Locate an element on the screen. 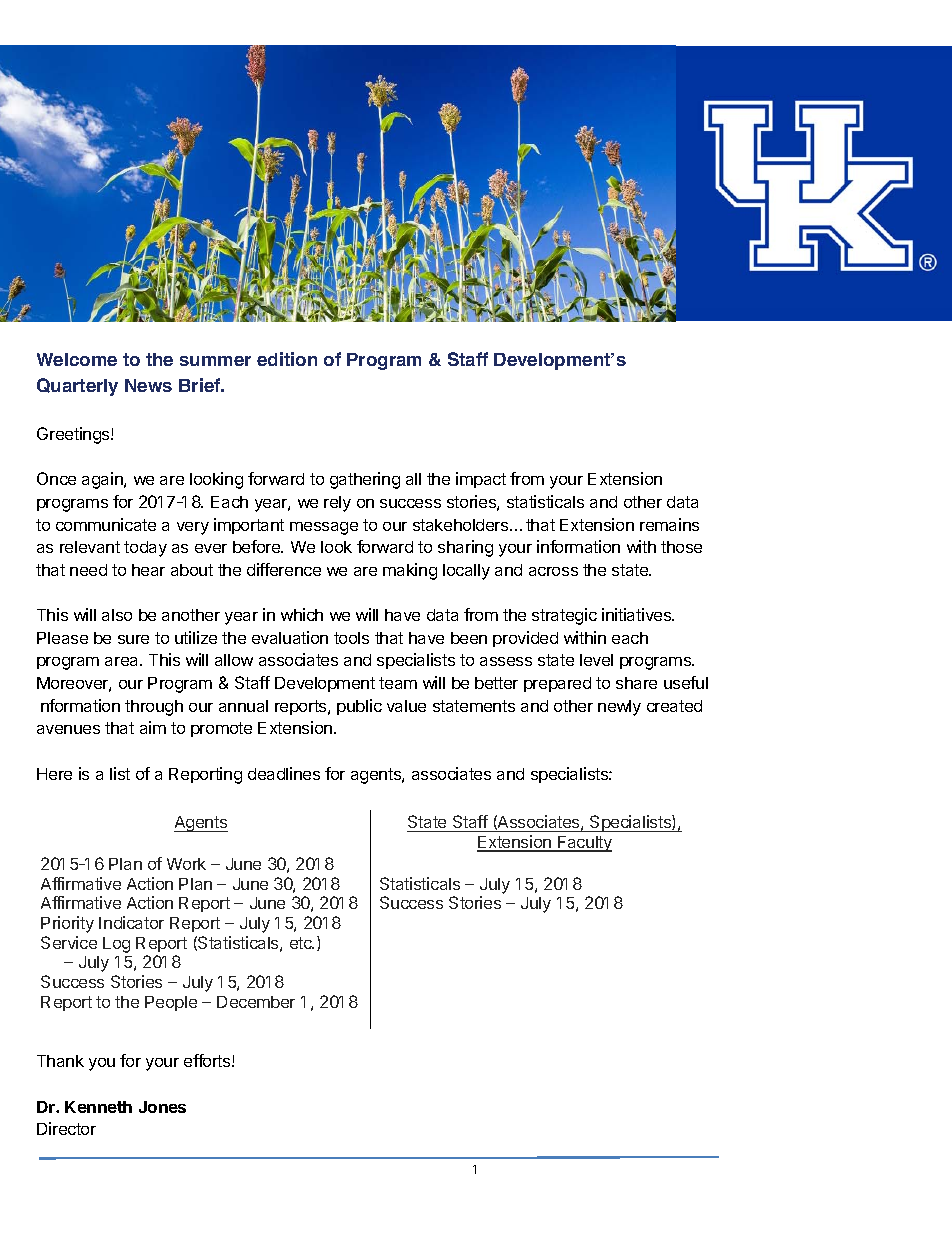 This screenshot has height=1233, width=952. initiatives is located at coordinates (638, 614).
